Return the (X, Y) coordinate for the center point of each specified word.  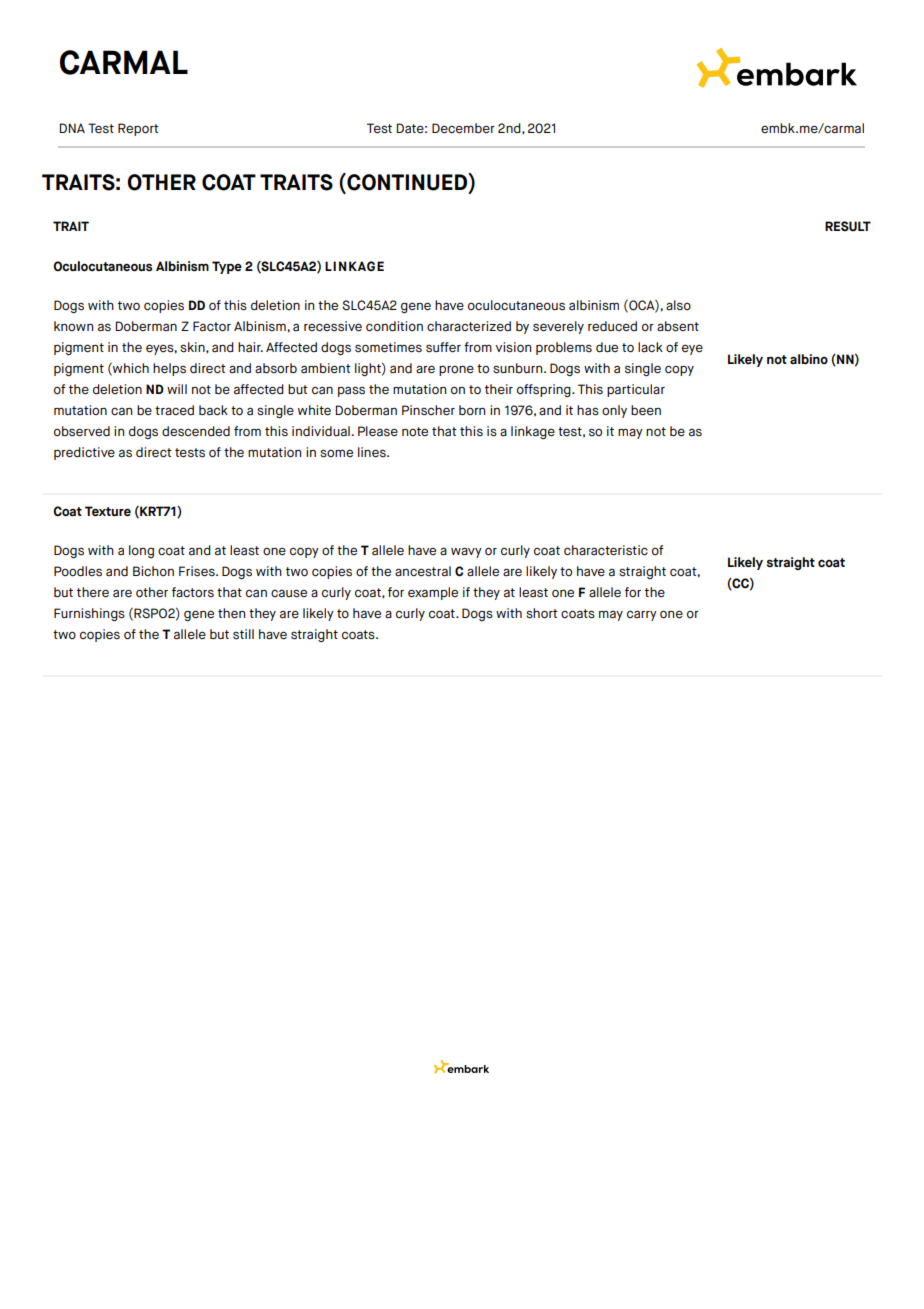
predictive (84, 453)
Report (138, 129)
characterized (469, 326)
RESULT (848, 226)
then (231, 613)
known (73, 326)
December (463, 128)
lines (373, 452)
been (646, 410)
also (678, 305)
